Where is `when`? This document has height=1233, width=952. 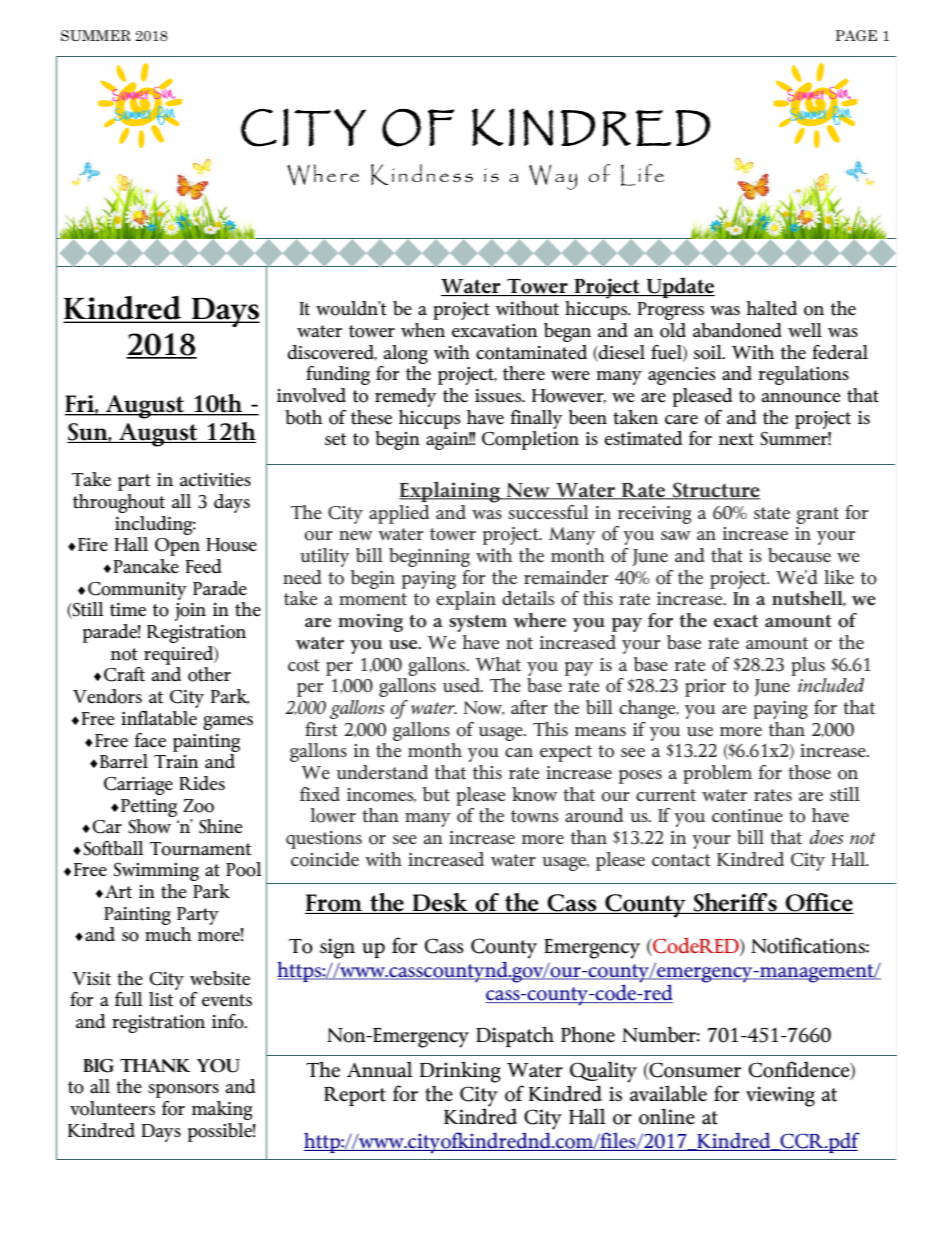
when is located at coordinates (423, 330).
